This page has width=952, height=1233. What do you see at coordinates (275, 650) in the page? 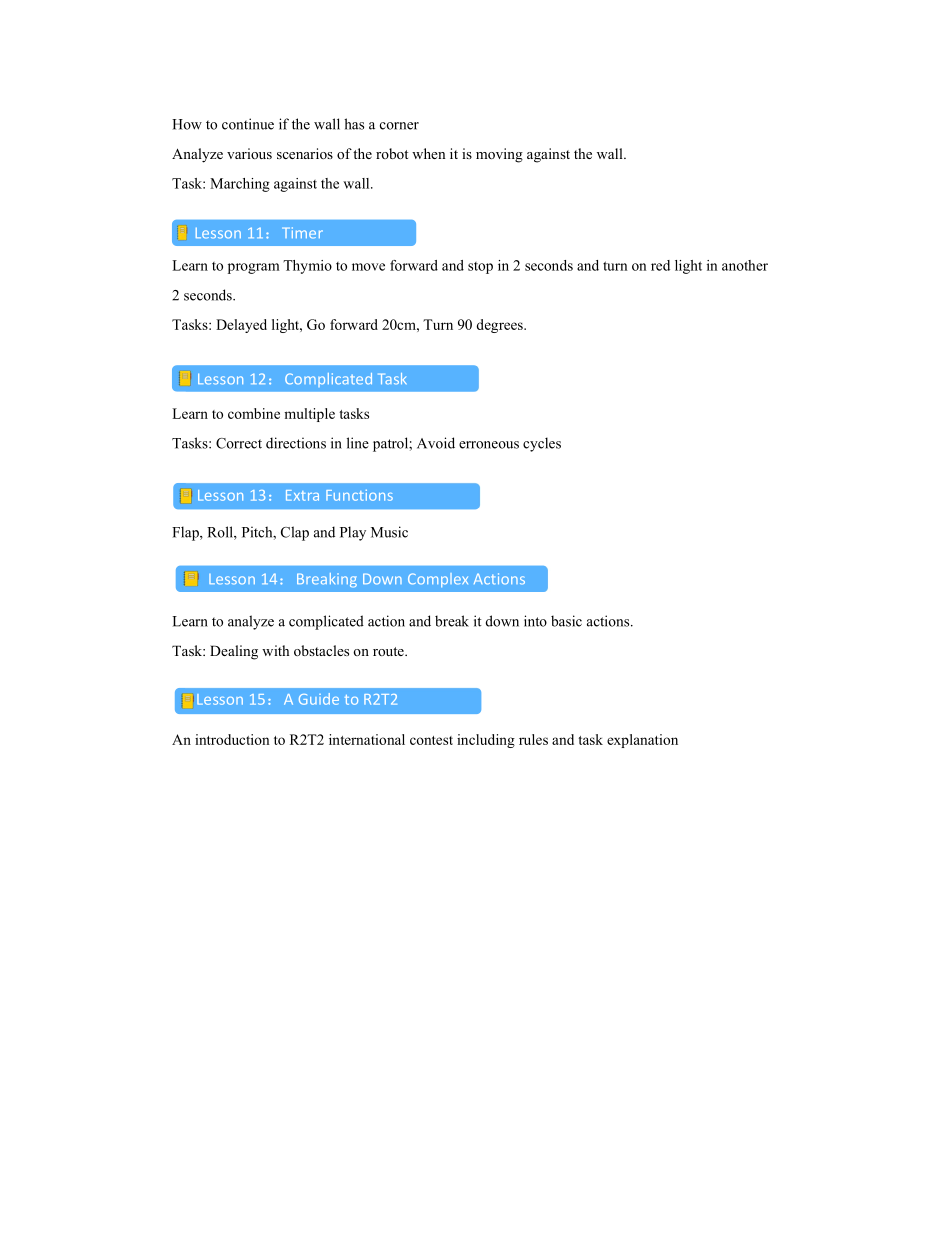
I see `with` at bounding box center [275, 650].
